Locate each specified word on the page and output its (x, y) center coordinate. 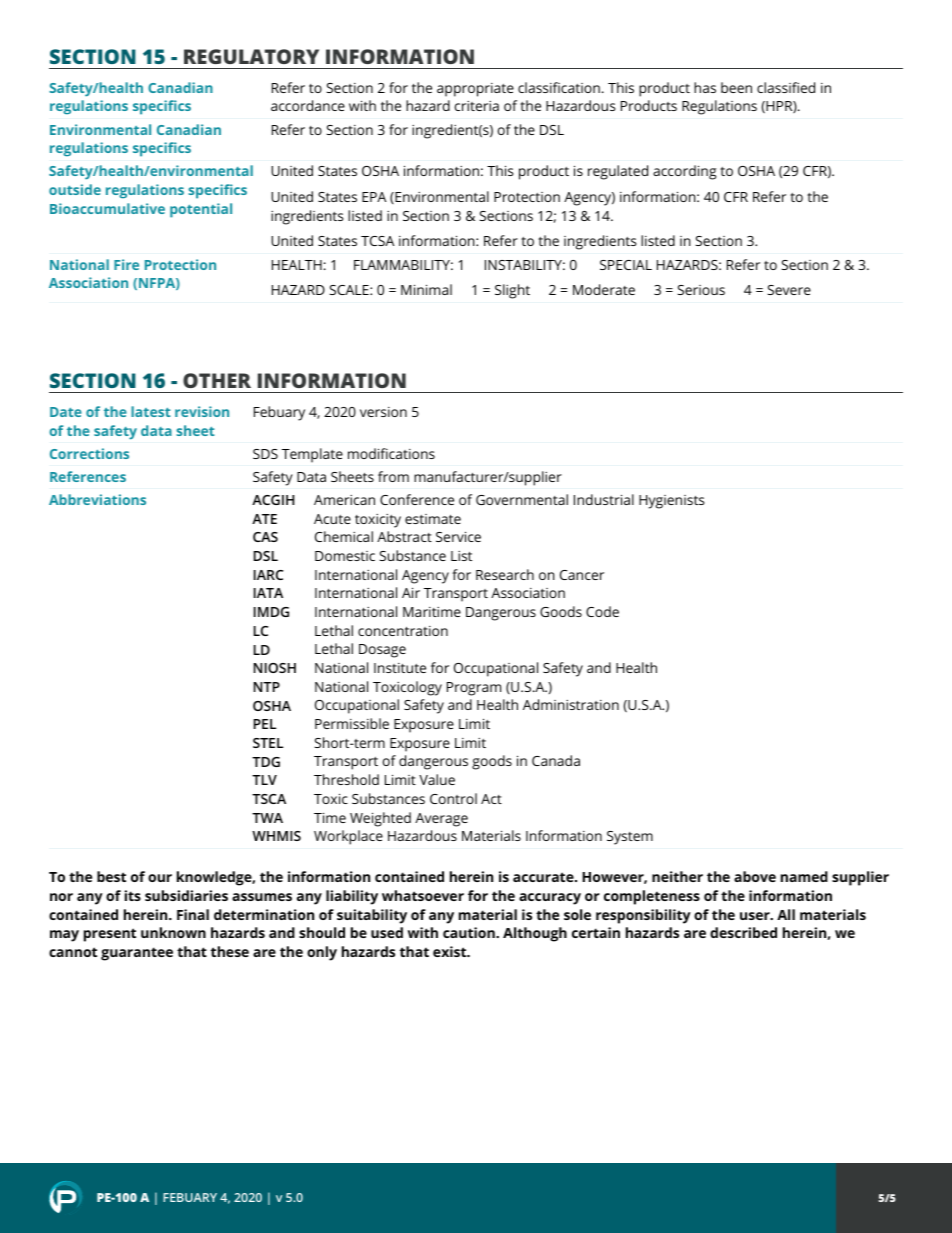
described (743, 932)
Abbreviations (97, 499)
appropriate (475, 90)
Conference (417, 499)
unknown (173, 932)
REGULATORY (251, 56)
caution (470, 932)
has (705, 87)
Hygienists (671, 502)
